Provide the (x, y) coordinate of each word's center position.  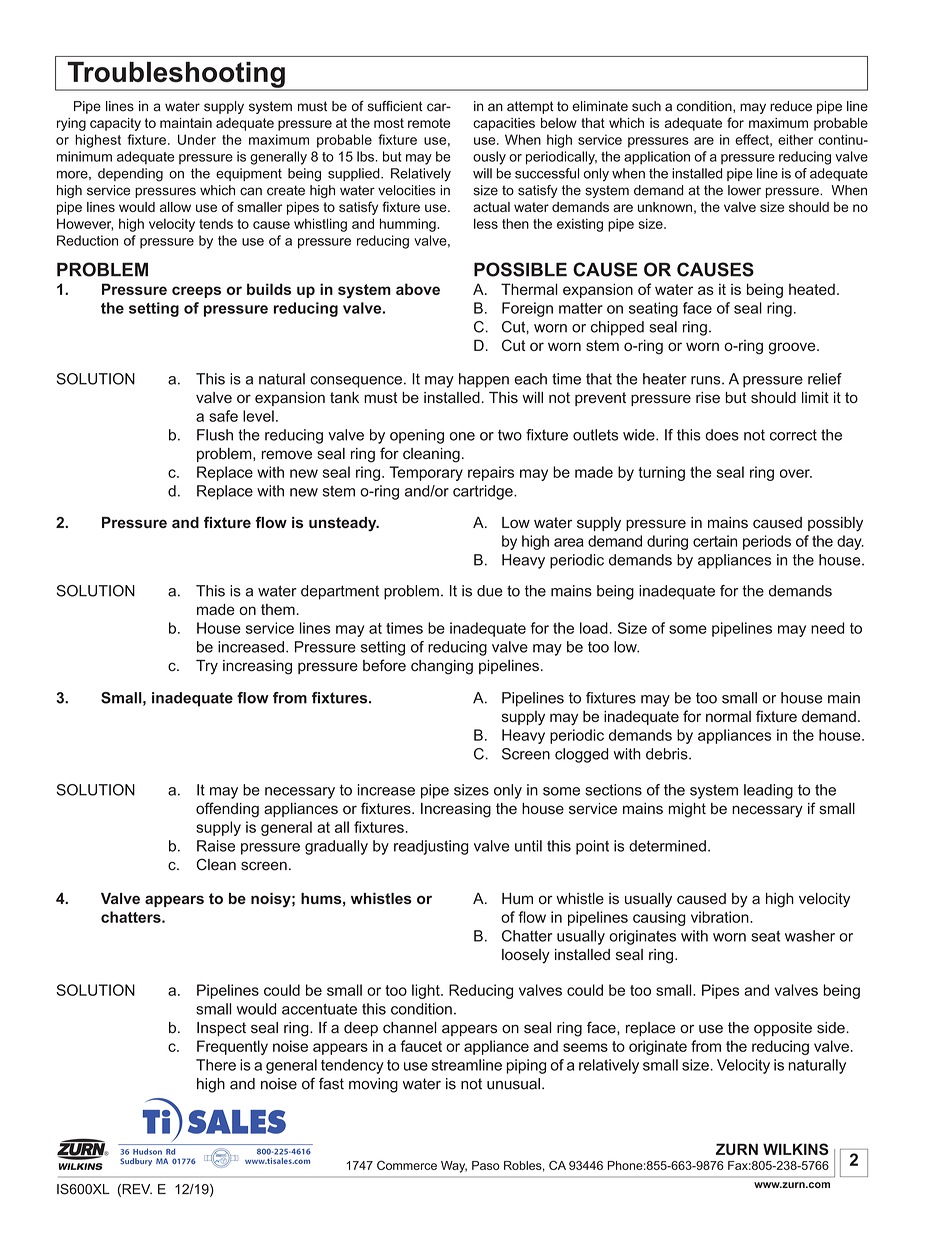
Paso (486, 1165)
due (490, 591)
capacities (504, 124)
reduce (791, 106)
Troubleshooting (176, 76)
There (216, 1065)
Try (207, 667)
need (827, 628)
